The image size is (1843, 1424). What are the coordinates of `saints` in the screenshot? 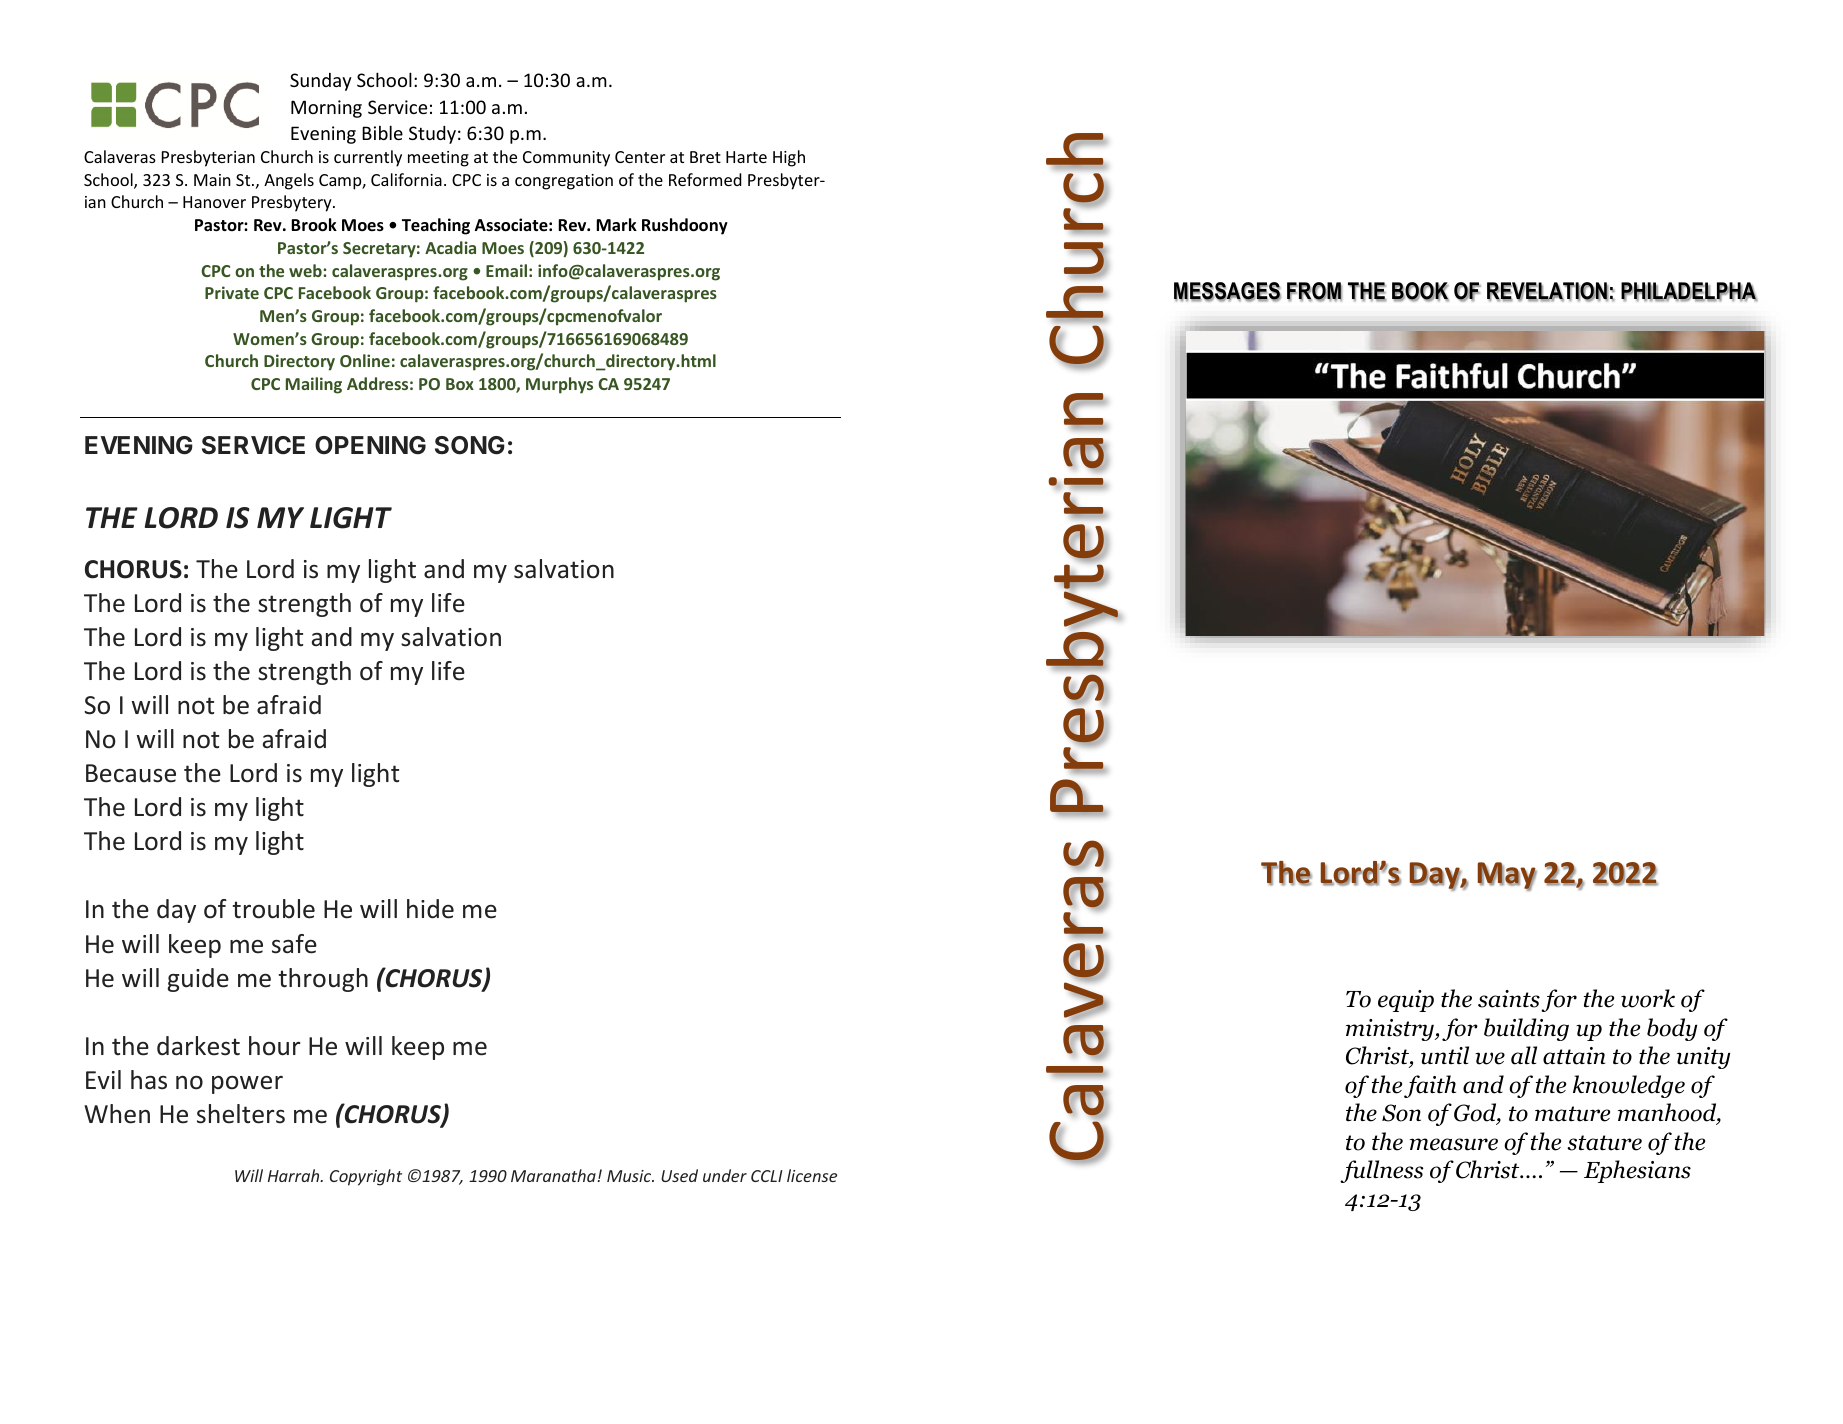 It's located at (1509, 999).
